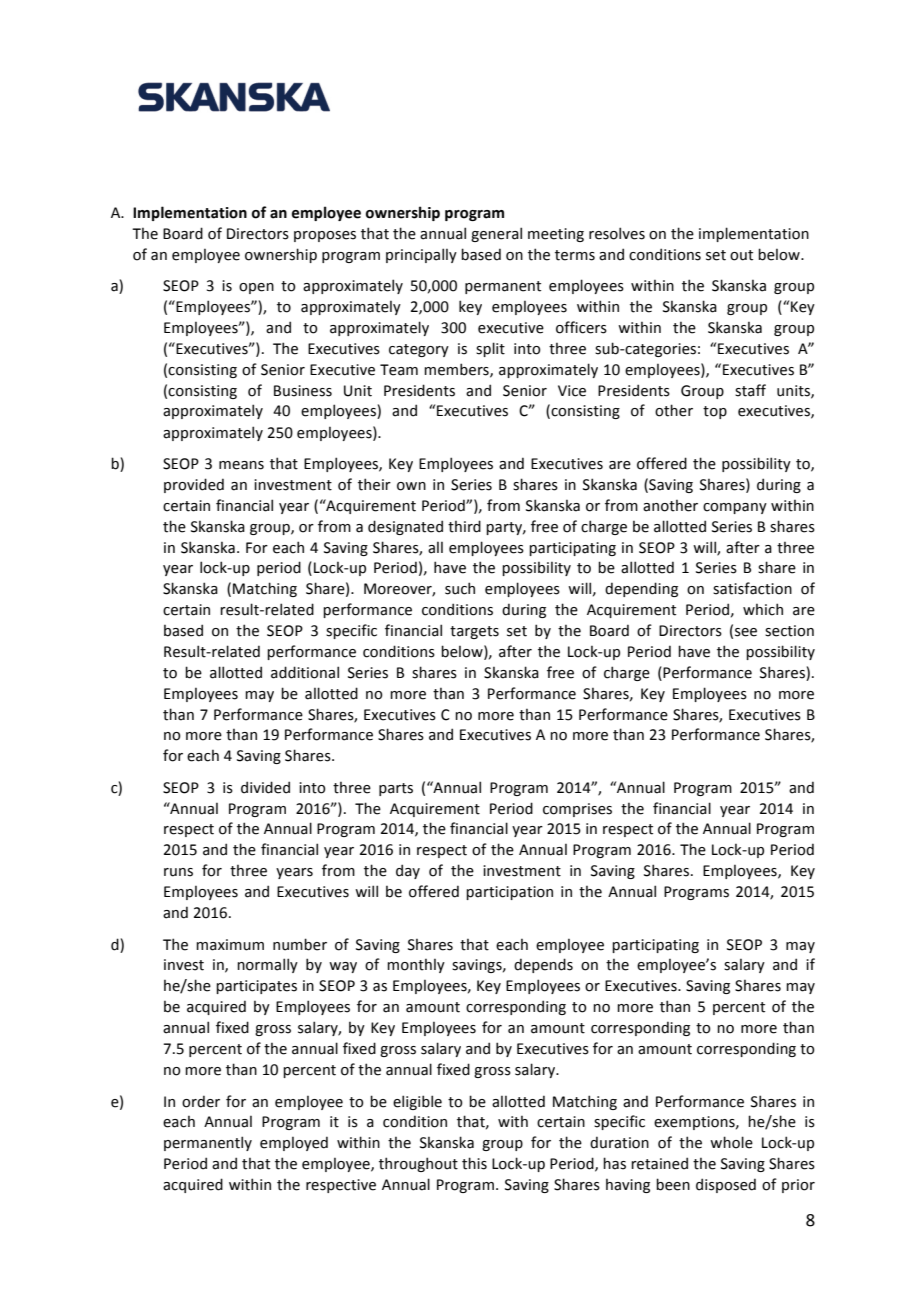 Image resolution: width=924 pixels, height=1308 pixels. What do you see at coordinates (294, 1143) in the image?
I see `employed` at bounding box center [294, 1143].
